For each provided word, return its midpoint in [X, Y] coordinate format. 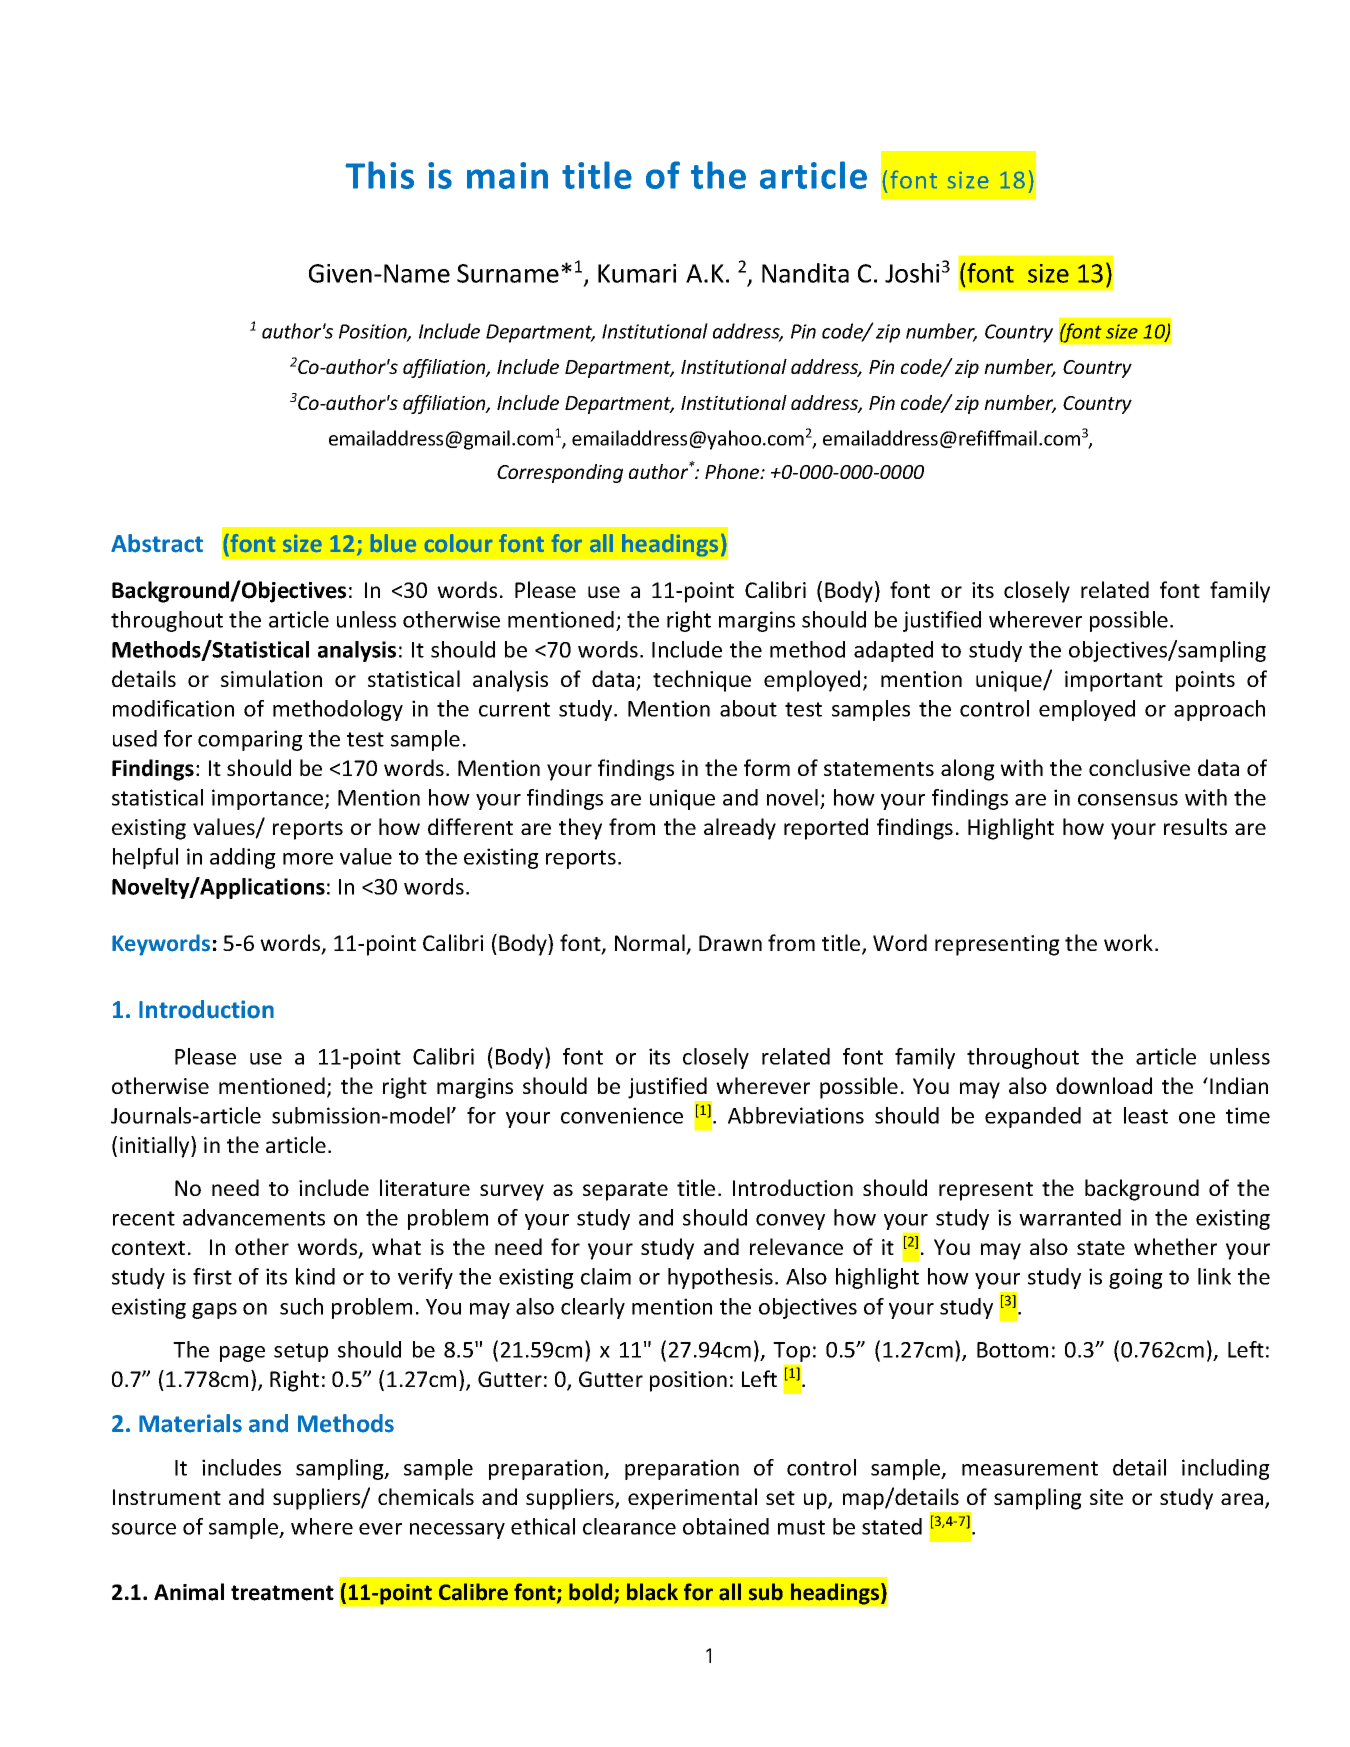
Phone [733, 471]
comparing [250, 740]
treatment [282, 1593]
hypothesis [720, 1278]
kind [315, 1276]
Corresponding [560, 473]
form [767, 767]
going [1136, 1278]
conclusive [1139, 767]
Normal [651, 944]
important [1114, 681]
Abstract [157, 543]
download [1104, 1085]
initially [156, 1147]
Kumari [637, 273]
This [379, 175]
